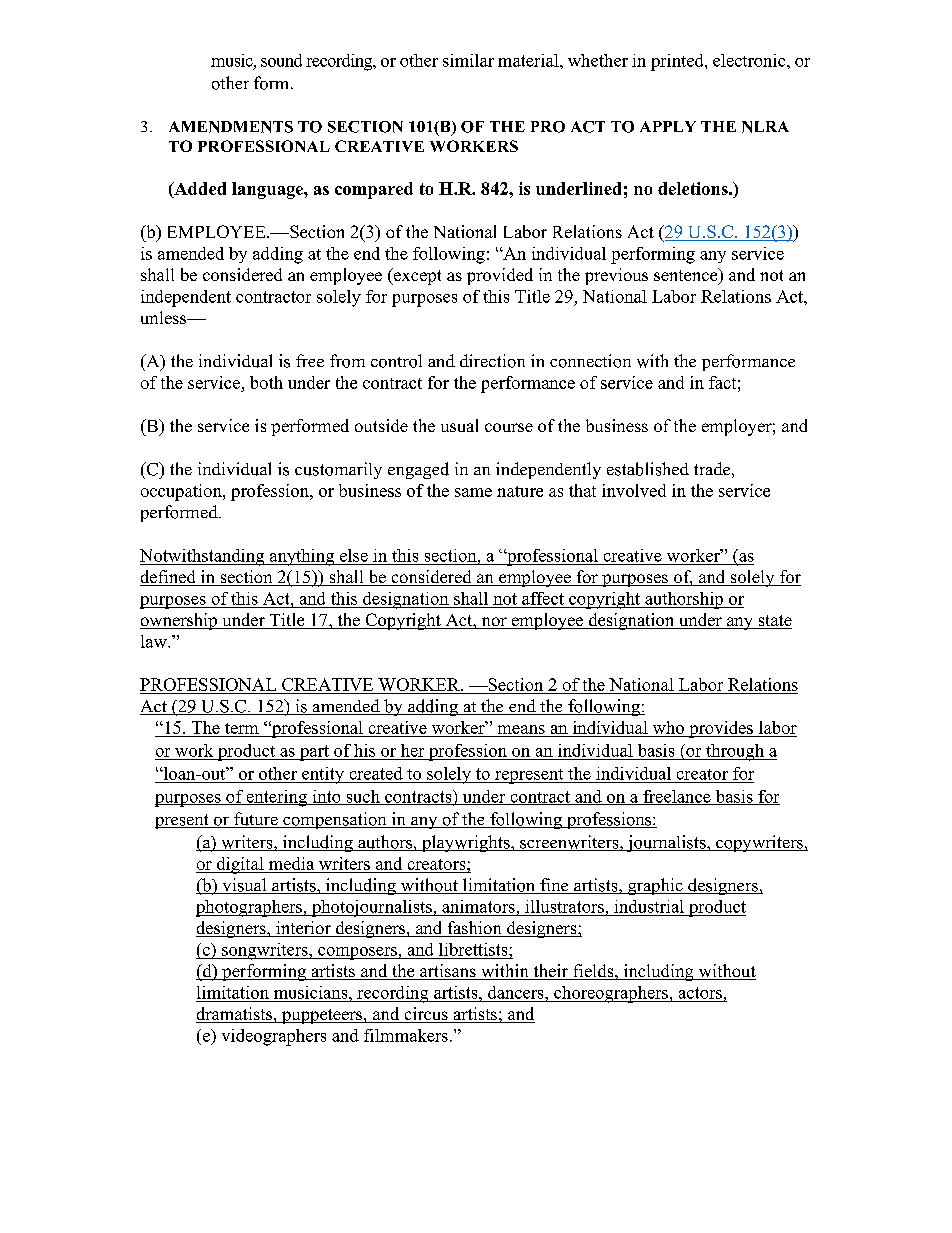 The height and width of the screenshot is (1233, 952). What do you see at coordinates (634, 490) in the screenshot?
I see `involved` at bounding box center [634, 490].
